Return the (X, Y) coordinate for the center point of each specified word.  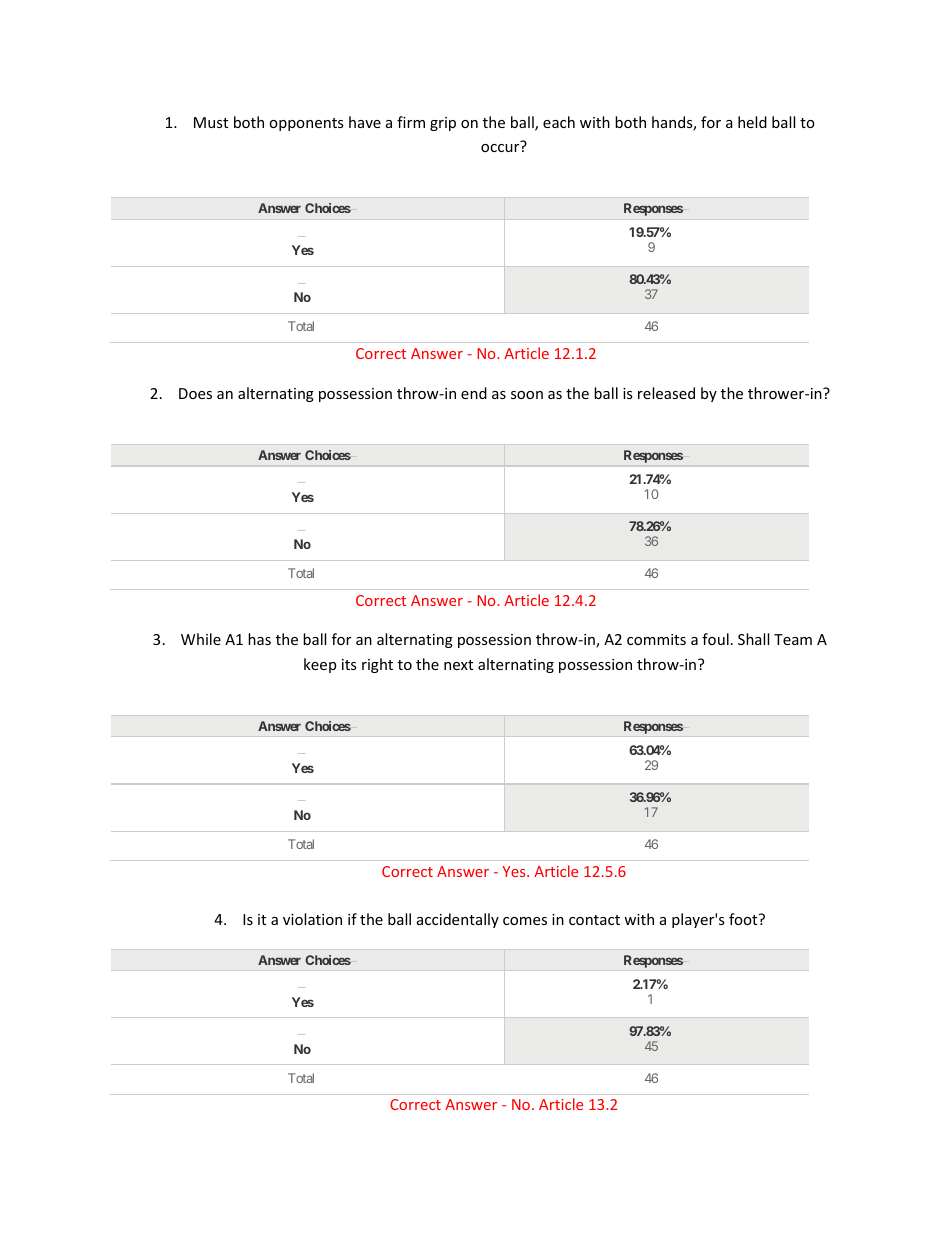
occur (500, 148)
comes (525, 921)
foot (744, 919)
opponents (306, 124)
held (752, 122)
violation (312, 919)
